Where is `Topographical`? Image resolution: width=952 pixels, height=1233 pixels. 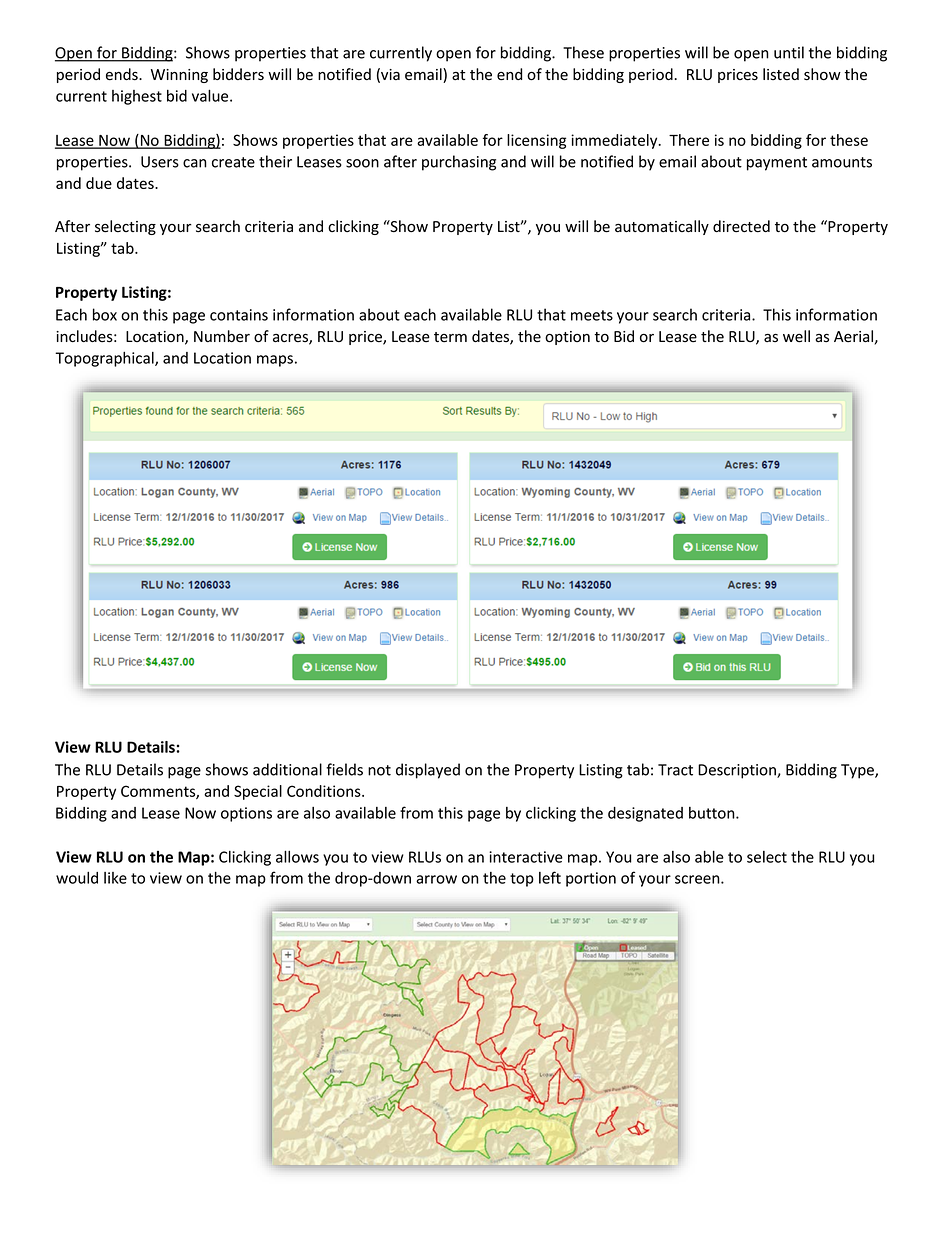
Topographical is located at coordinates (105, 359).
